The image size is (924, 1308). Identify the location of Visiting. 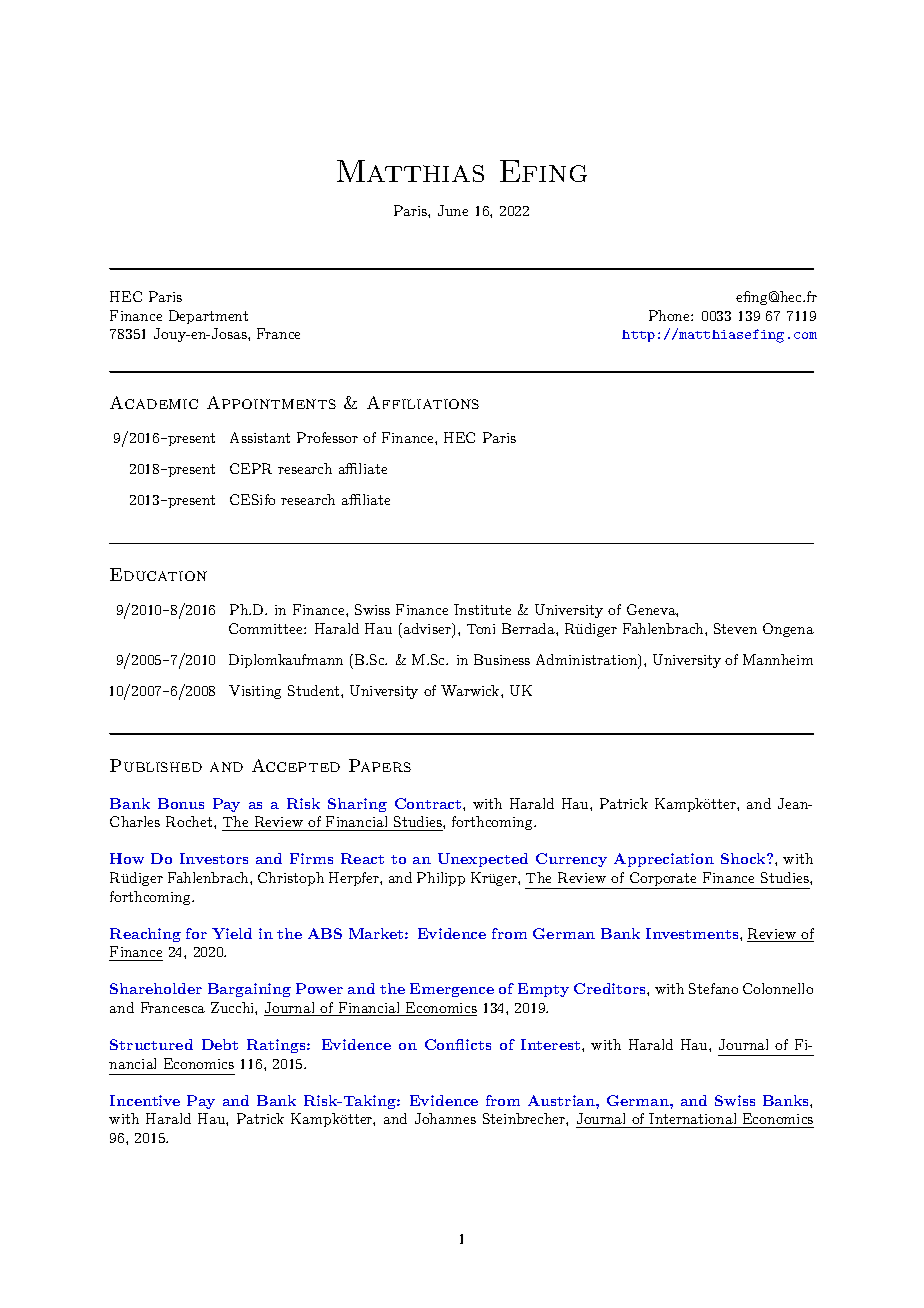
(255, 692).
